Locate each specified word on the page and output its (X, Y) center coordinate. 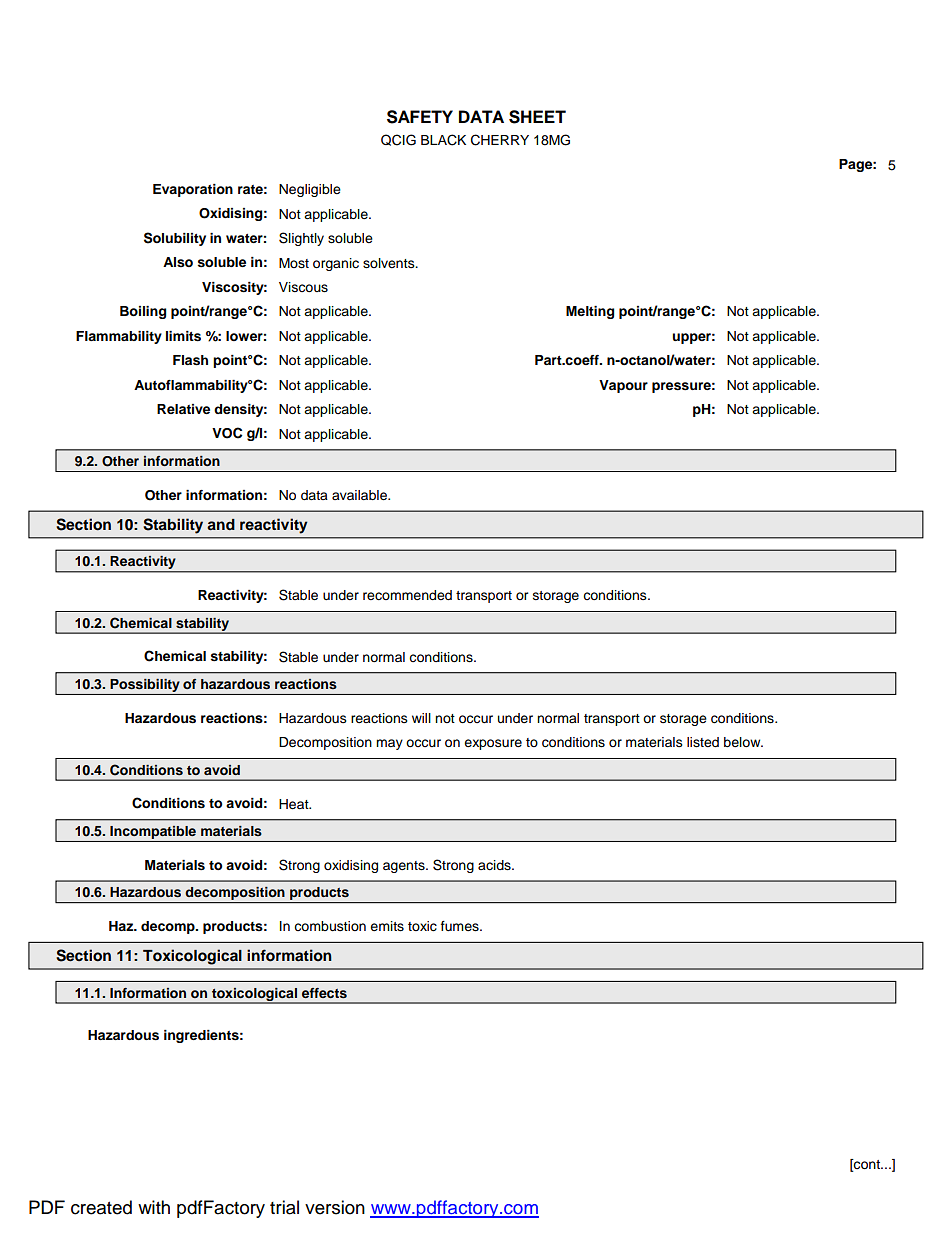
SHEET (537, 117)
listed (703, 742)
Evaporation (193, 190)
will (421, 718)
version (335, 1207)
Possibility (145, 685)
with (154, 1207)
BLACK (443, 140)
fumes (461, 926)
